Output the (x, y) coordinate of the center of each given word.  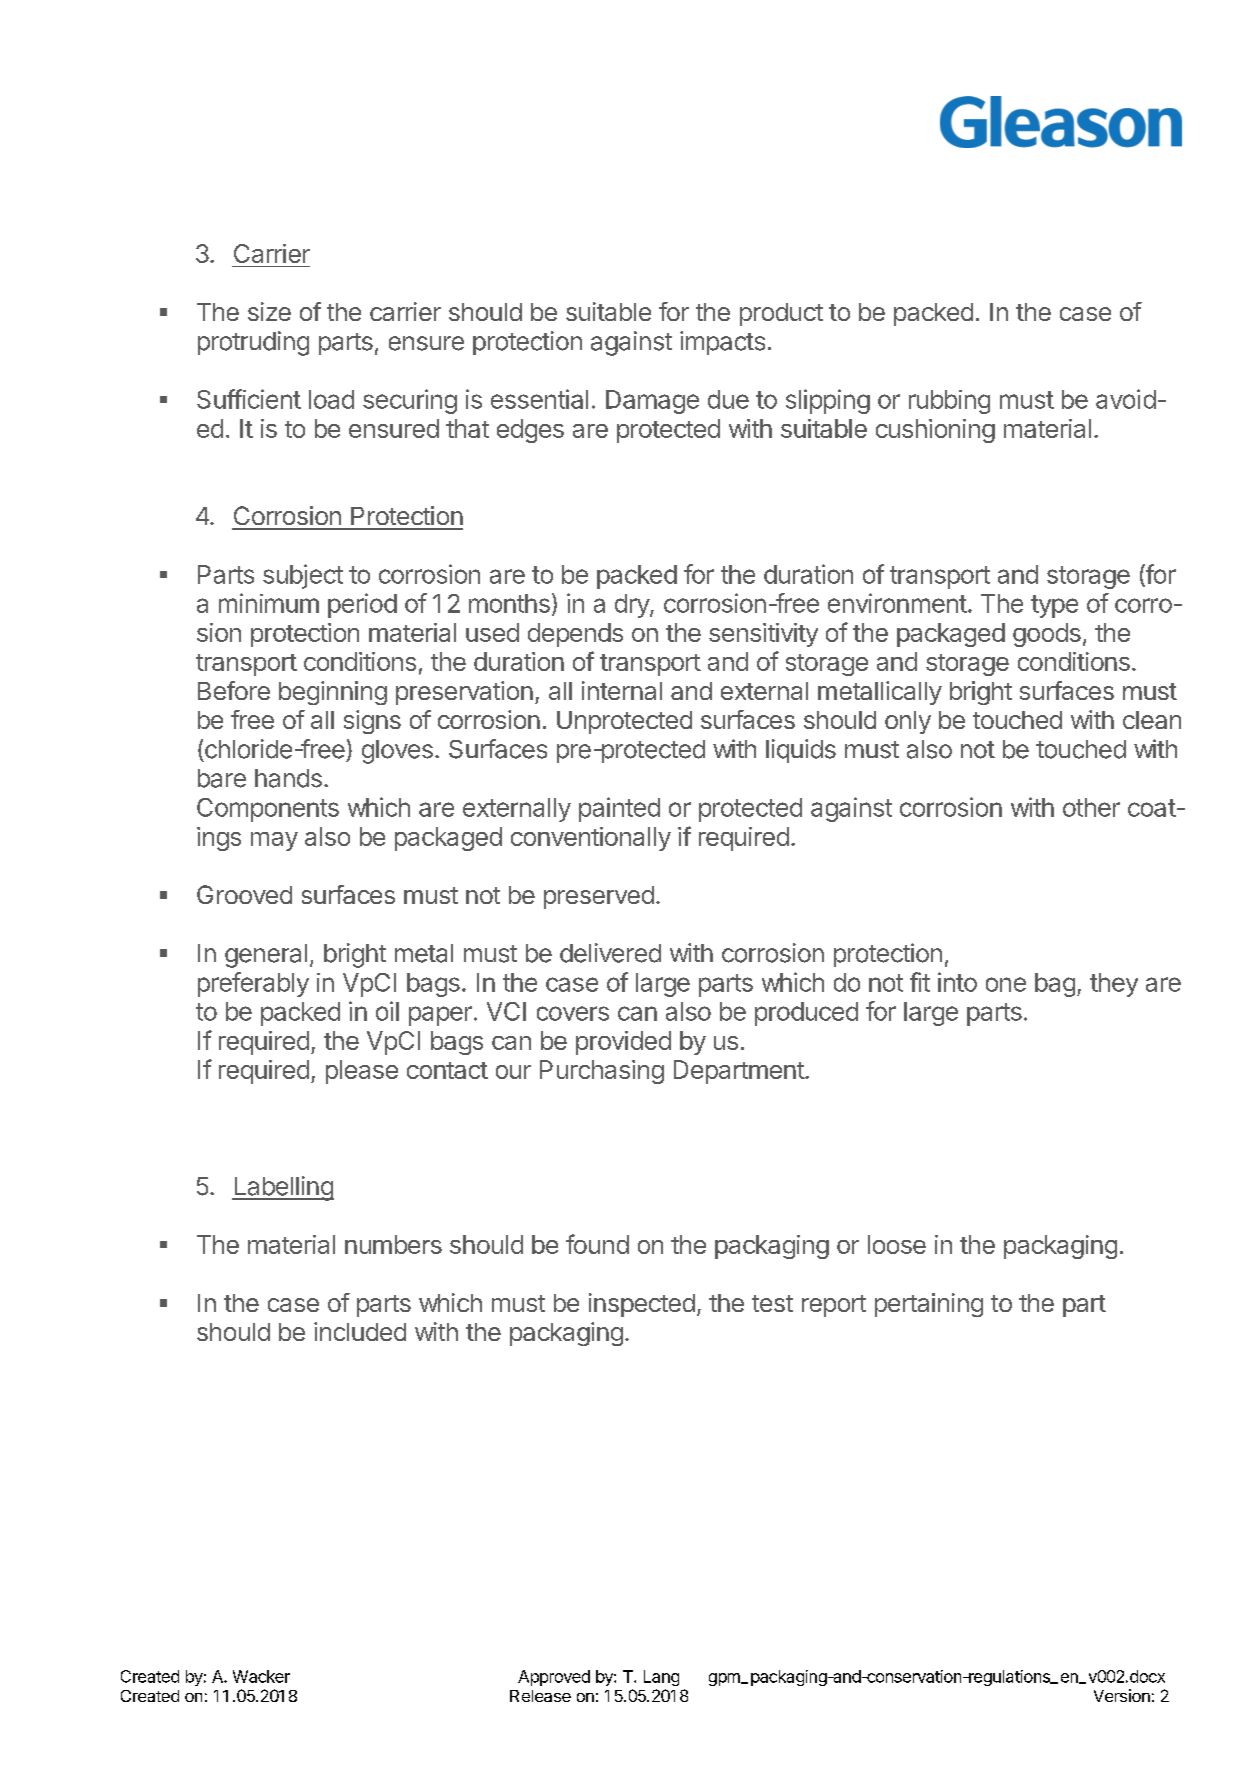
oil (387, 1011)
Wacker (261, 1676)
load (331, 399)
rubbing (949, 402)
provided (623, 1043)
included (360, 1331)
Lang (661, 1678)
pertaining (929, 1305)
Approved (554, 1678)
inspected (642, 1305)
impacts (722, 343)
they (1114, 985)
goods (1047, 635)
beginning (333, 693)
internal (622, 690)
